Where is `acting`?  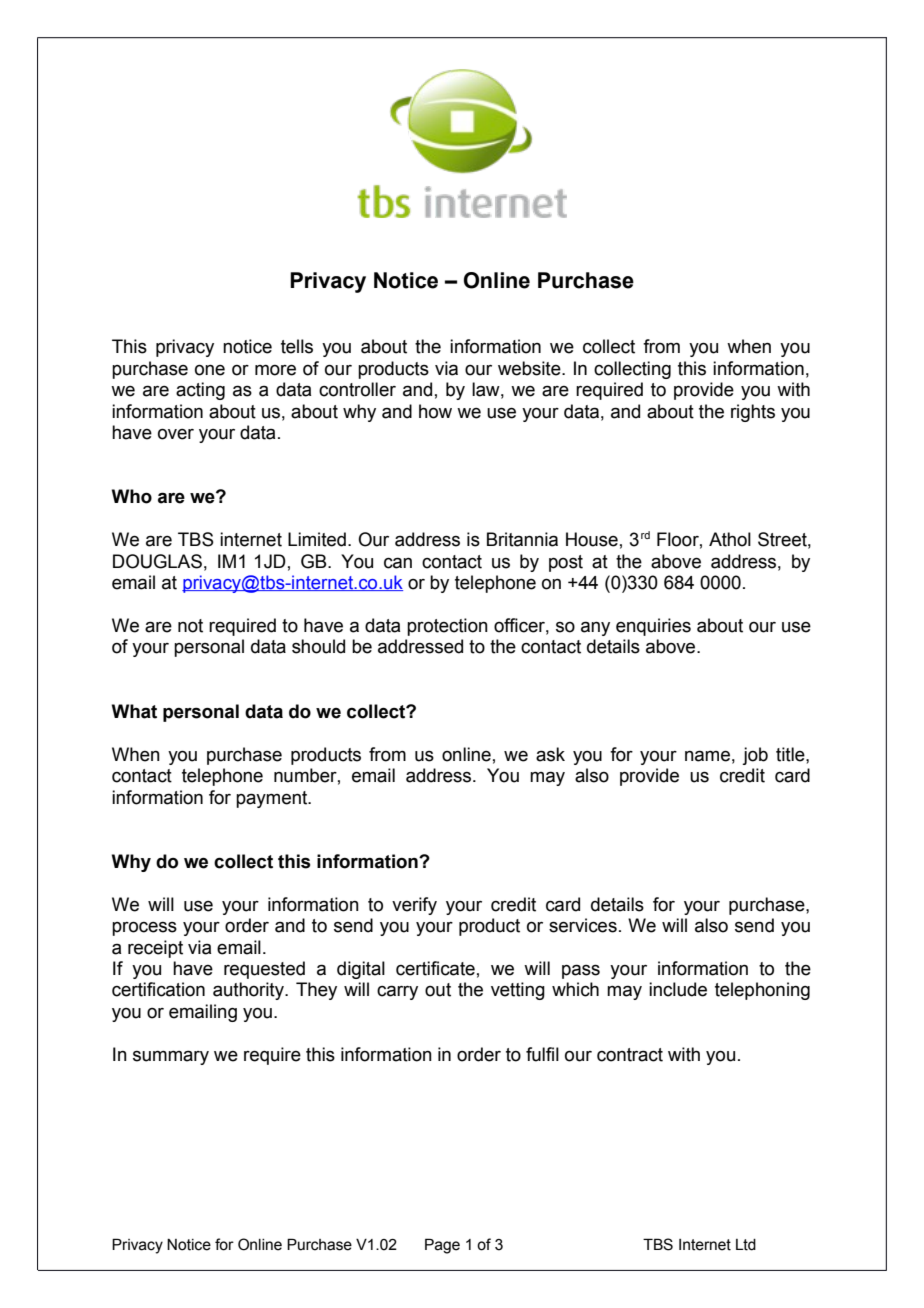 acting is located at coordinates (200, 391).
